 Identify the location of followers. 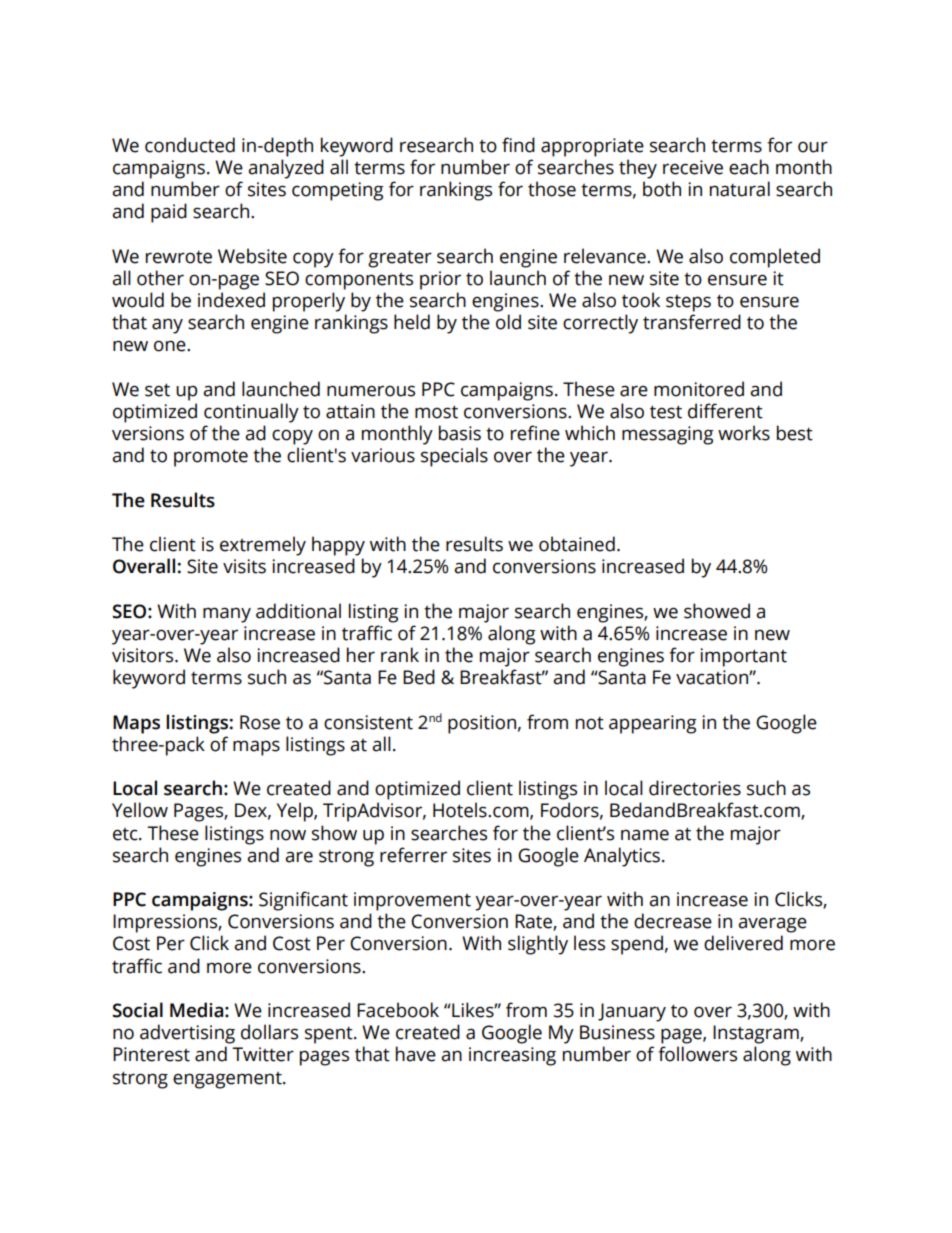
(697, 1054).
